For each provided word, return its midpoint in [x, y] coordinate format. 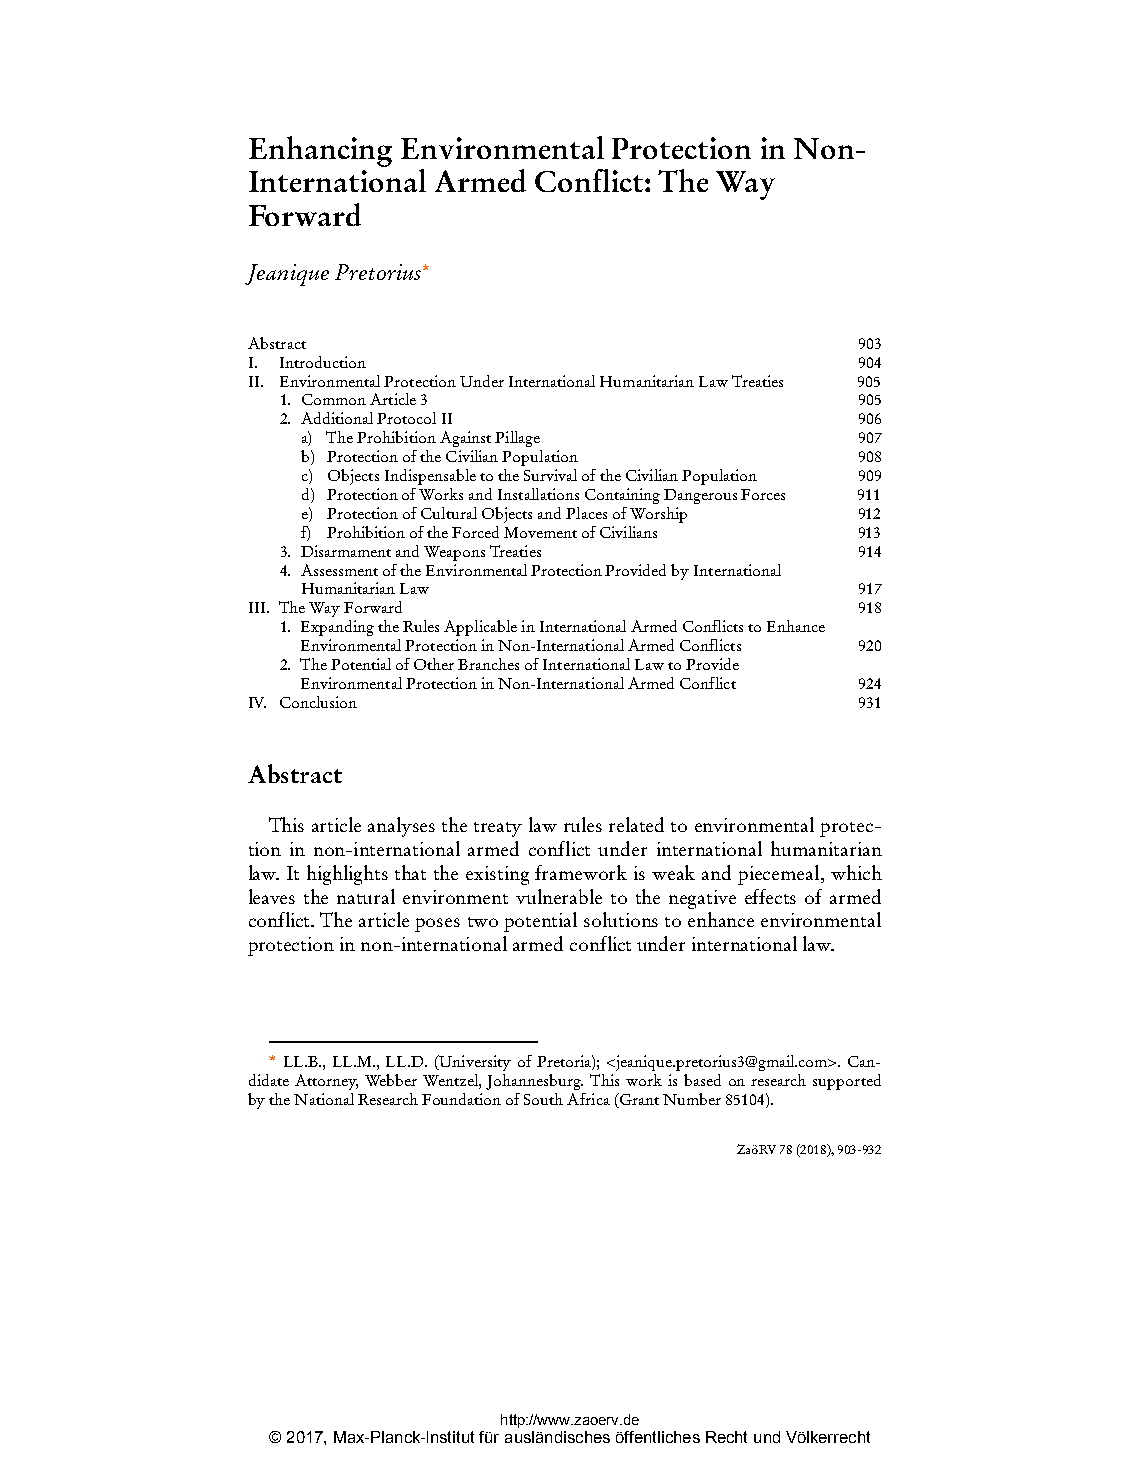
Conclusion [318, 702]
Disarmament [346, 551]
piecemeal [780, 875]
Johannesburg [534, 1082]
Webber [391, 1080]
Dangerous [700, 496]
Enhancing [320, 151]
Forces [763, 494]
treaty [498, 829]
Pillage [517, 439]
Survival [550, 475]
